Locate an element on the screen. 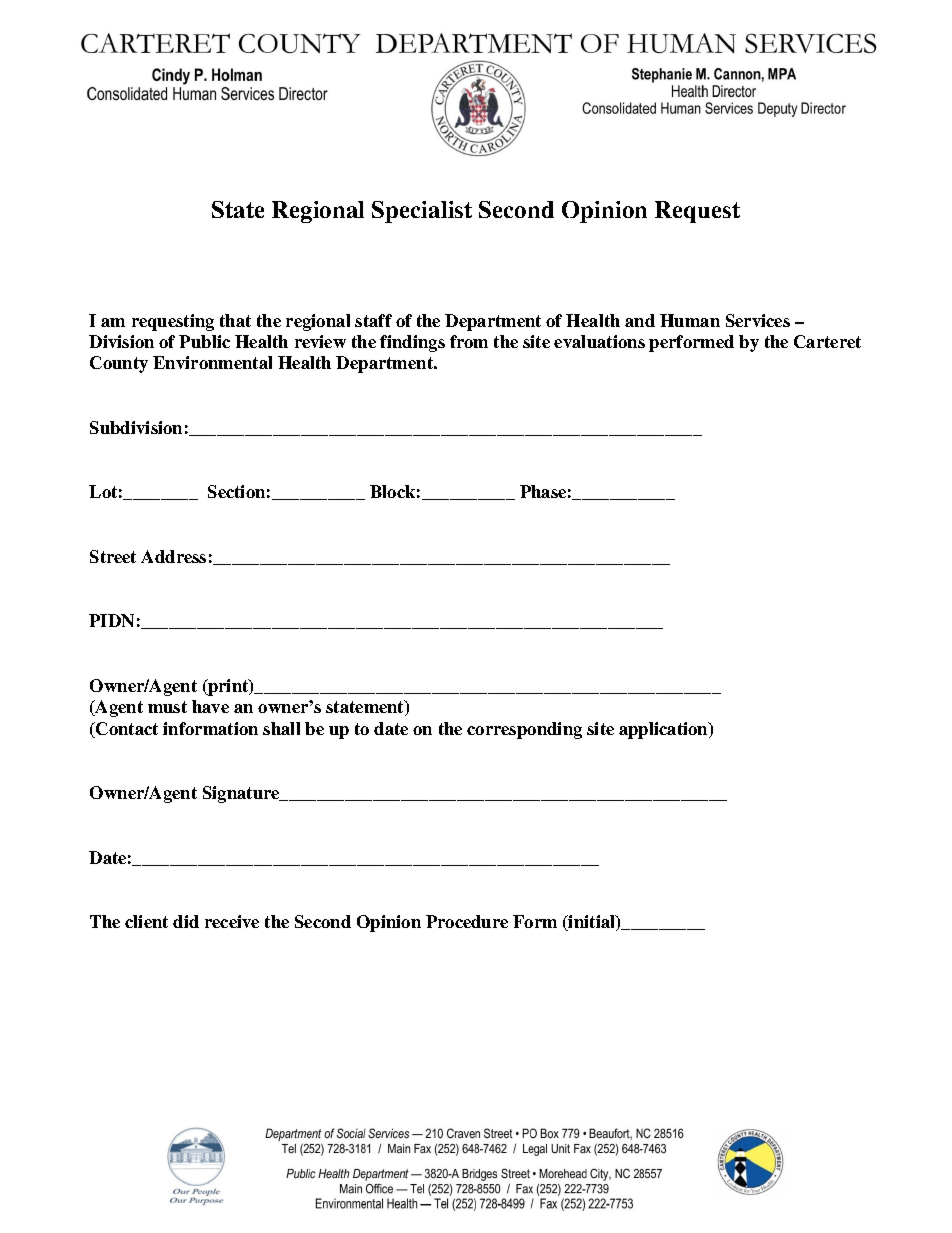 This screenshot has height=1233, width=952. Procedure is located at coordinates (467, 921).
